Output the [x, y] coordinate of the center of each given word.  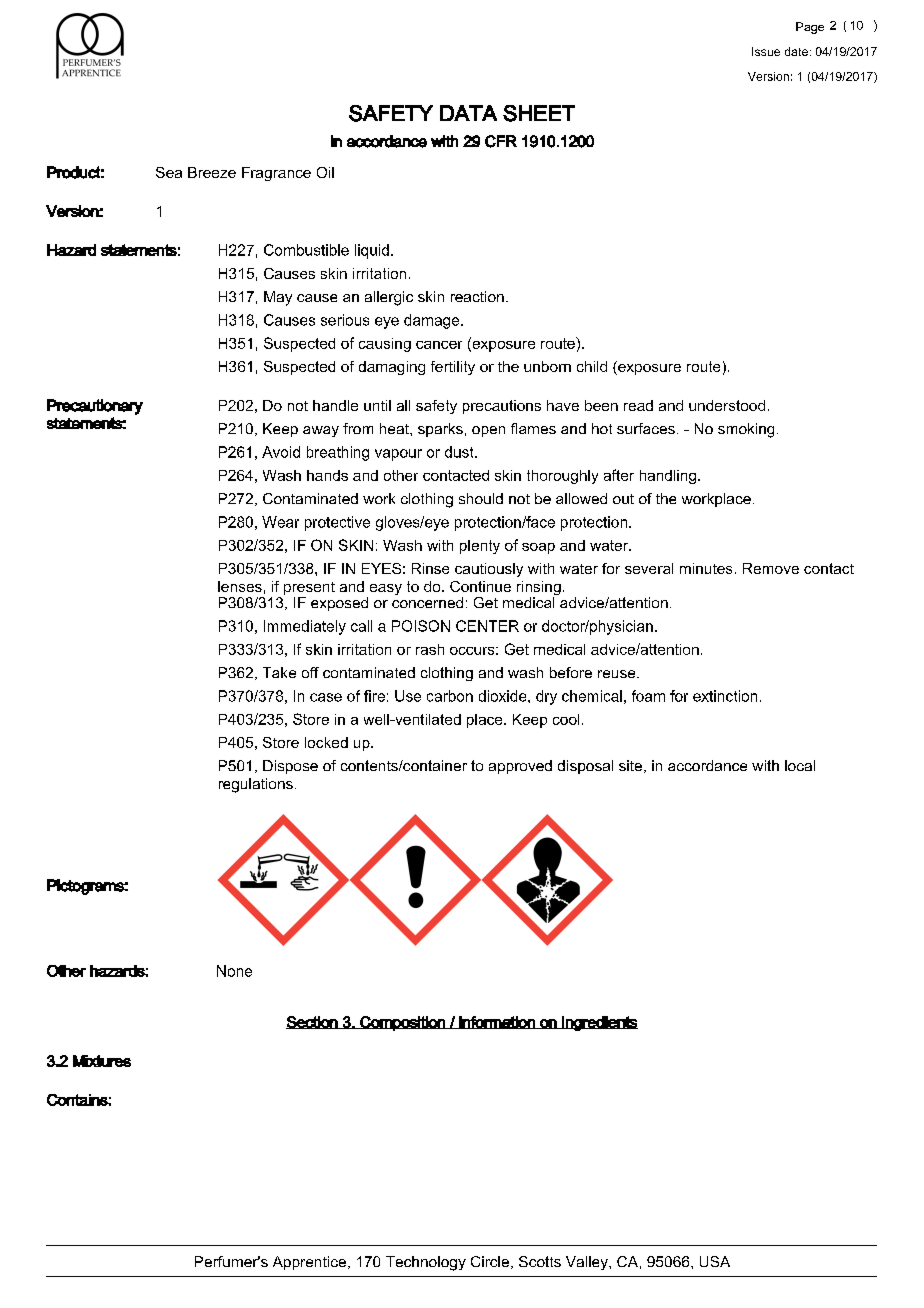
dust [460, 452]
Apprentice [309, 1263]
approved [520, 767]
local [800, 765]
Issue [766, 51]
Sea [169, 172]
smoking [746, 430]
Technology [426, 1263]
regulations [256, 785]
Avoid [281, 452]
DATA [468, 113]
